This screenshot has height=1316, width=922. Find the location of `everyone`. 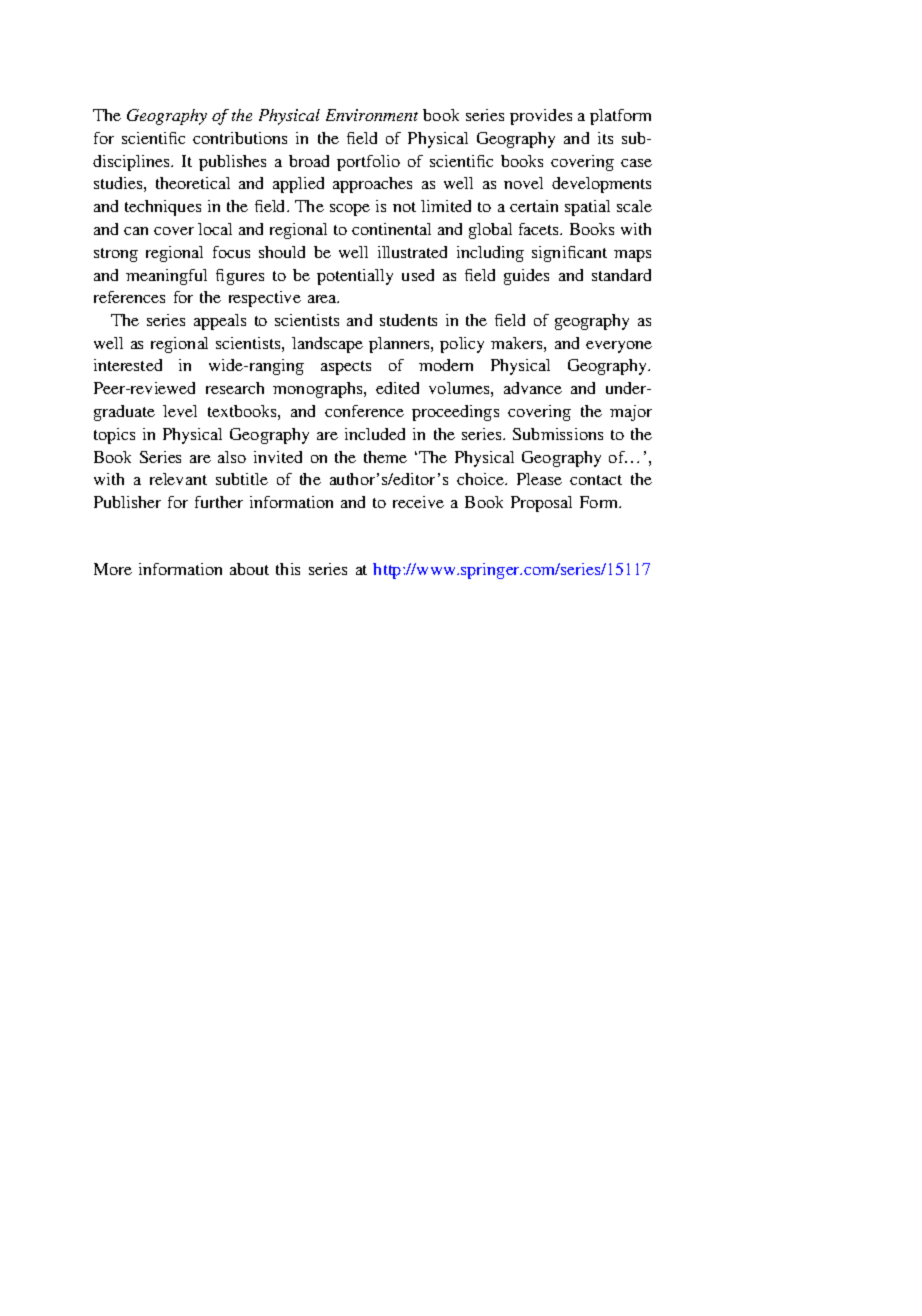

everyone is located at coordinates (619, 347).
